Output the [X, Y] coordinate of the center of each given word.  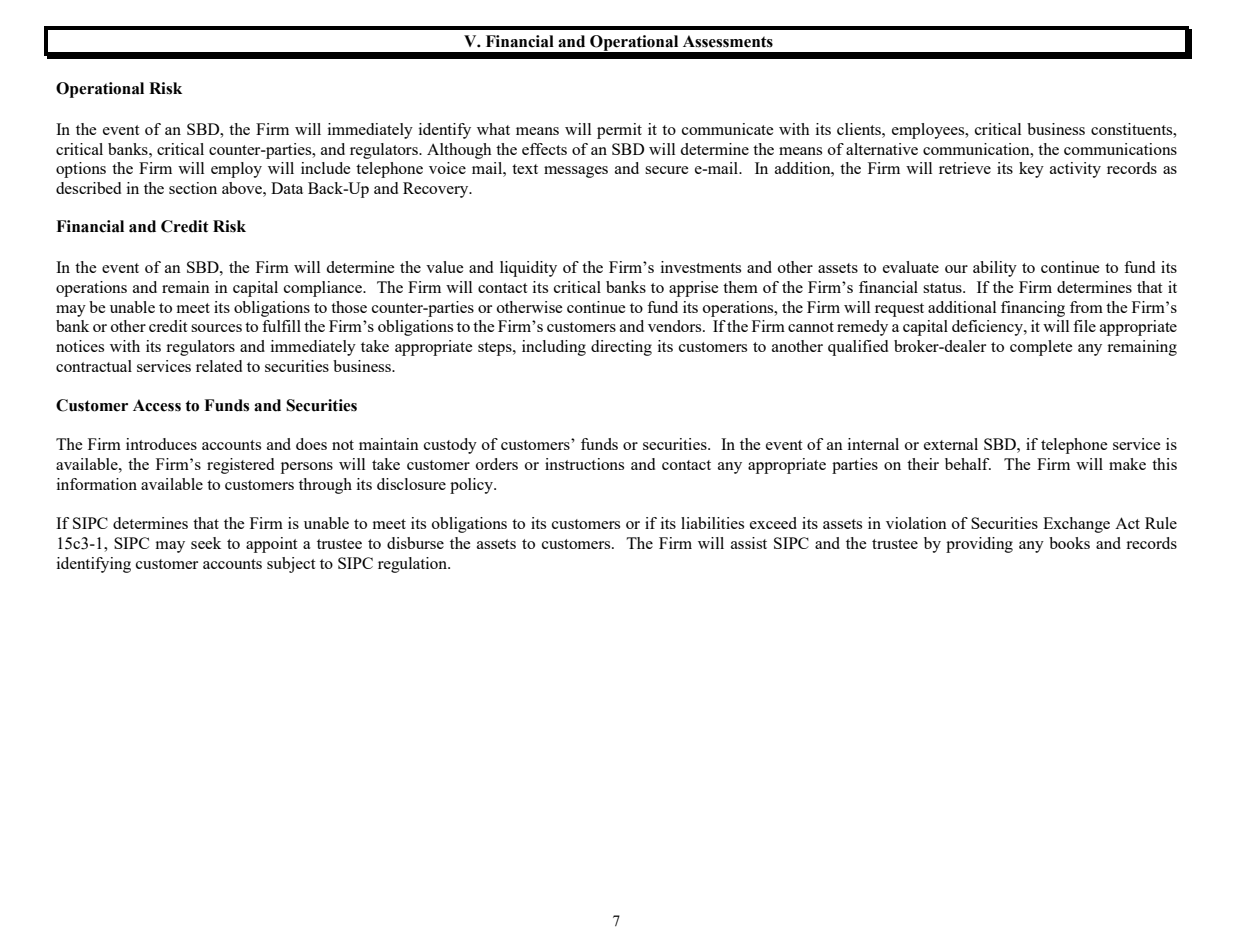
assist [749, 543]
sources [216, 328]
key [1031, 170]
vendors [676, 326]
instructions [584, 464]
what [493, 129]
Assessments [728, 41]
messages [576, 172]
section [193, 188]
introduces [161, 444]
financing [1033, 309]
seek [206, 543]
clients [860, 129]
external [951, 444]
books [1069, 543]
